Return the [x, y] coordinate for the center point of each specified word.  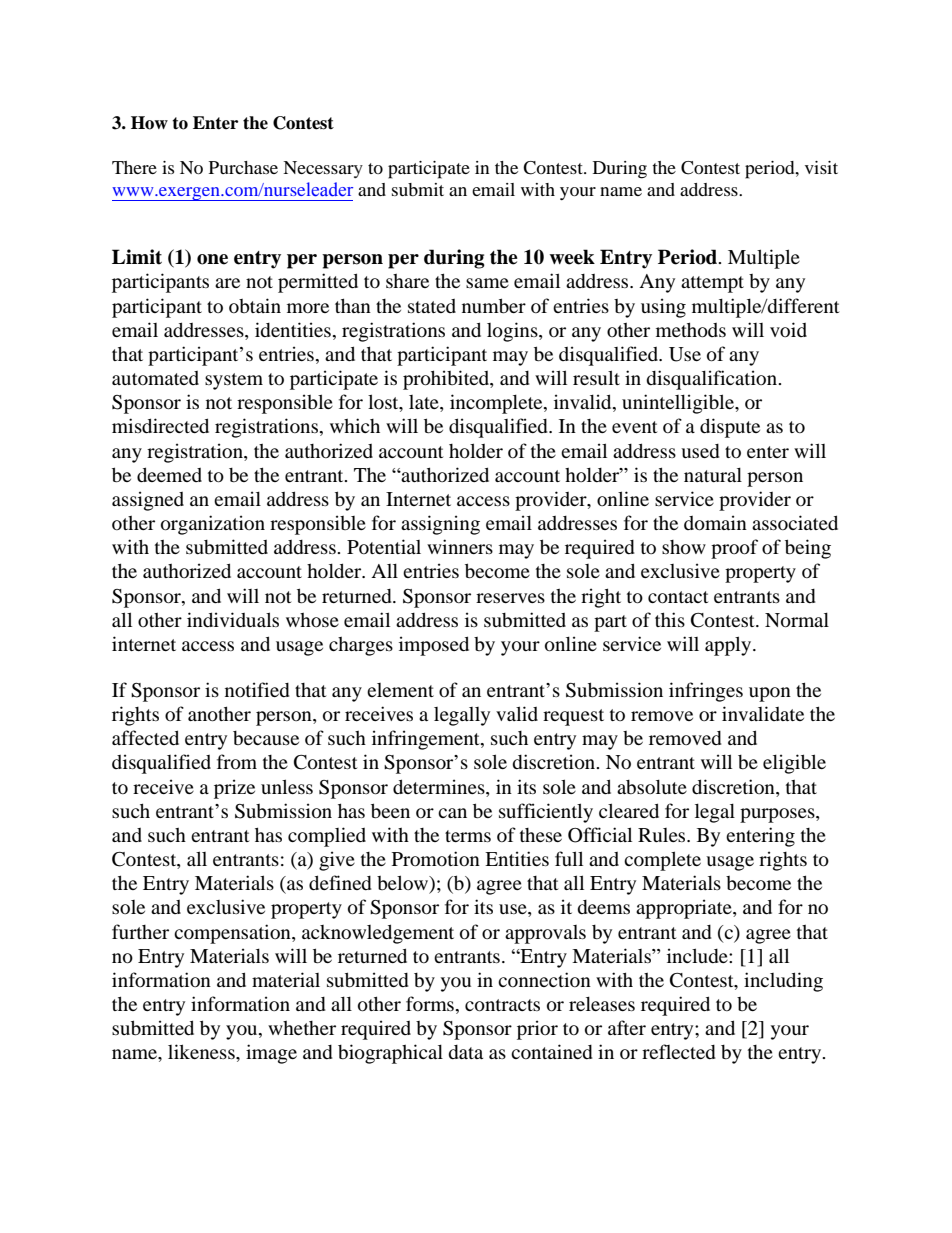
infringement [427, 740]
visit [821, 167]
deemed [169, 474]
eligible [794, 764]
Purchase [243, 167]
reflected [679, 1051]
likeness [202, 1051]
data [465, 1052]
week [572, 257]
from [237, 762]
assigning [440, 525]
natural [713, 474]
